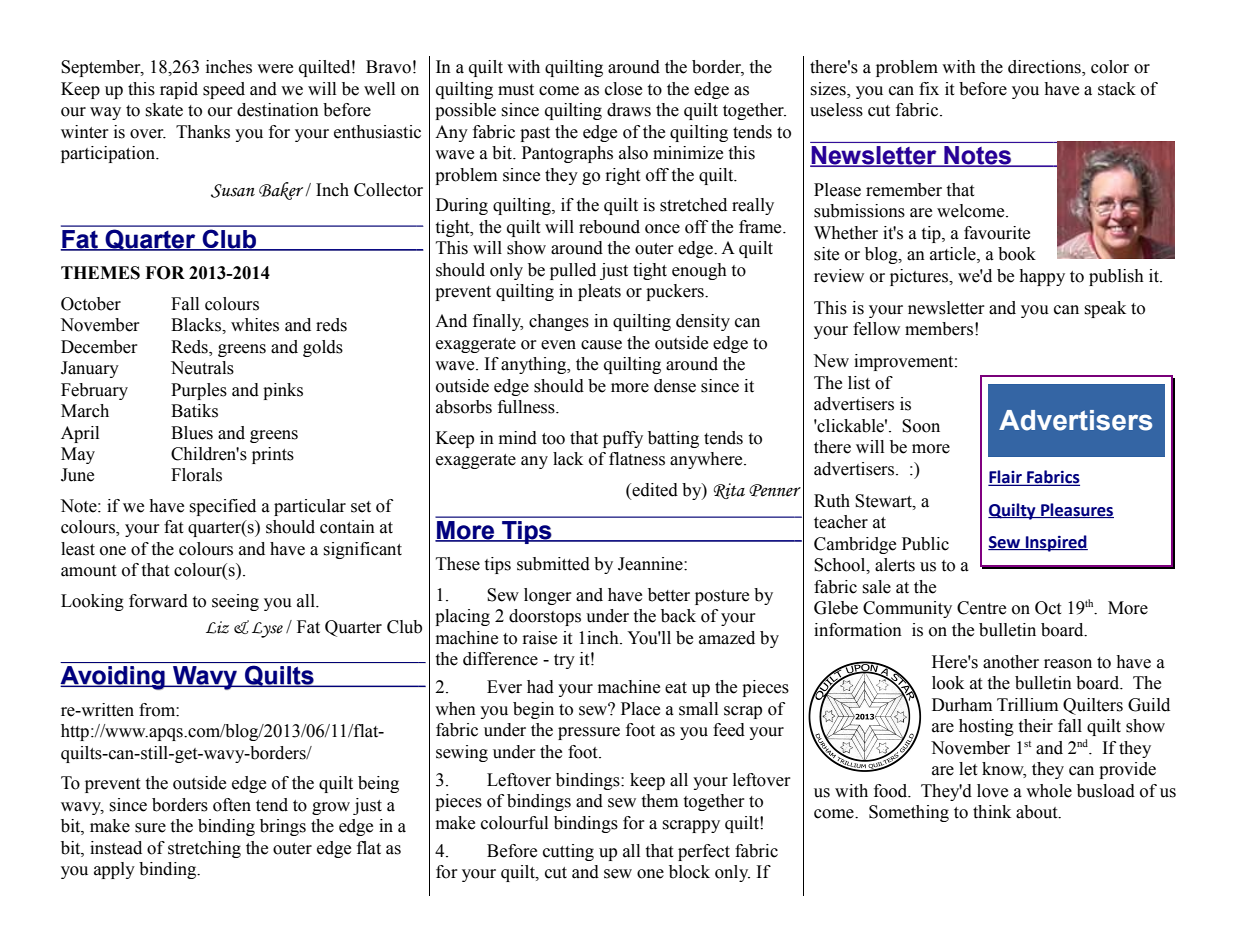  Describe the element at coordinates (1038, 812) in the page. I see `about` at that location.
